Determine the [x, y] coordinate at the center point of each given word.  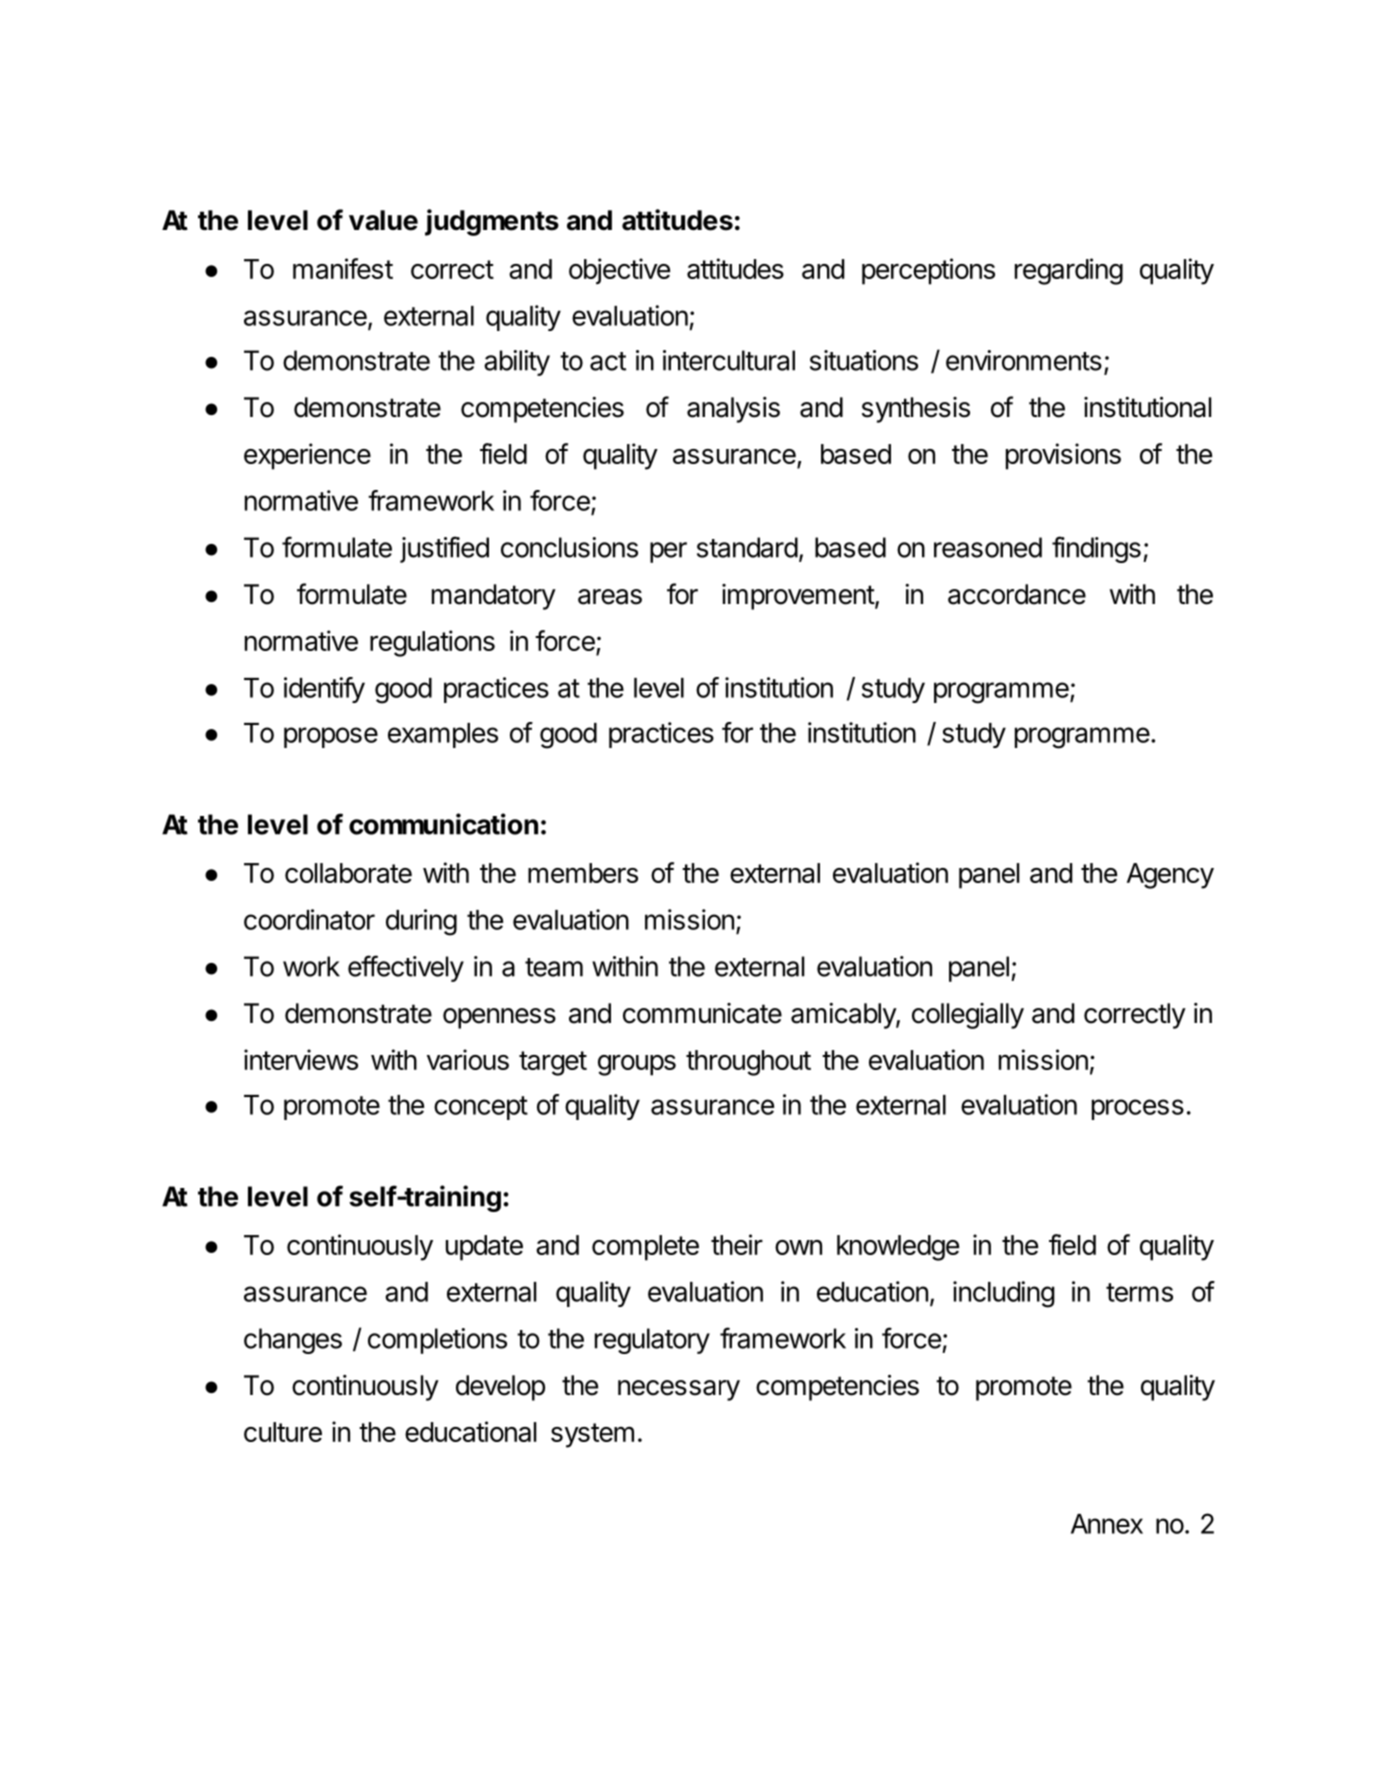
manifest [343, 268]
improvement [799, 597]
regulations [432, 643]
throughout [748, 1063]
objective [619, 271]
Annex [1107, 1524]
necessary [679, 1390]
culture [283, 1432]
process [1138, 1109]
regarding [1069, 271]
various [468, 1059]
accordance [1017, 594]
